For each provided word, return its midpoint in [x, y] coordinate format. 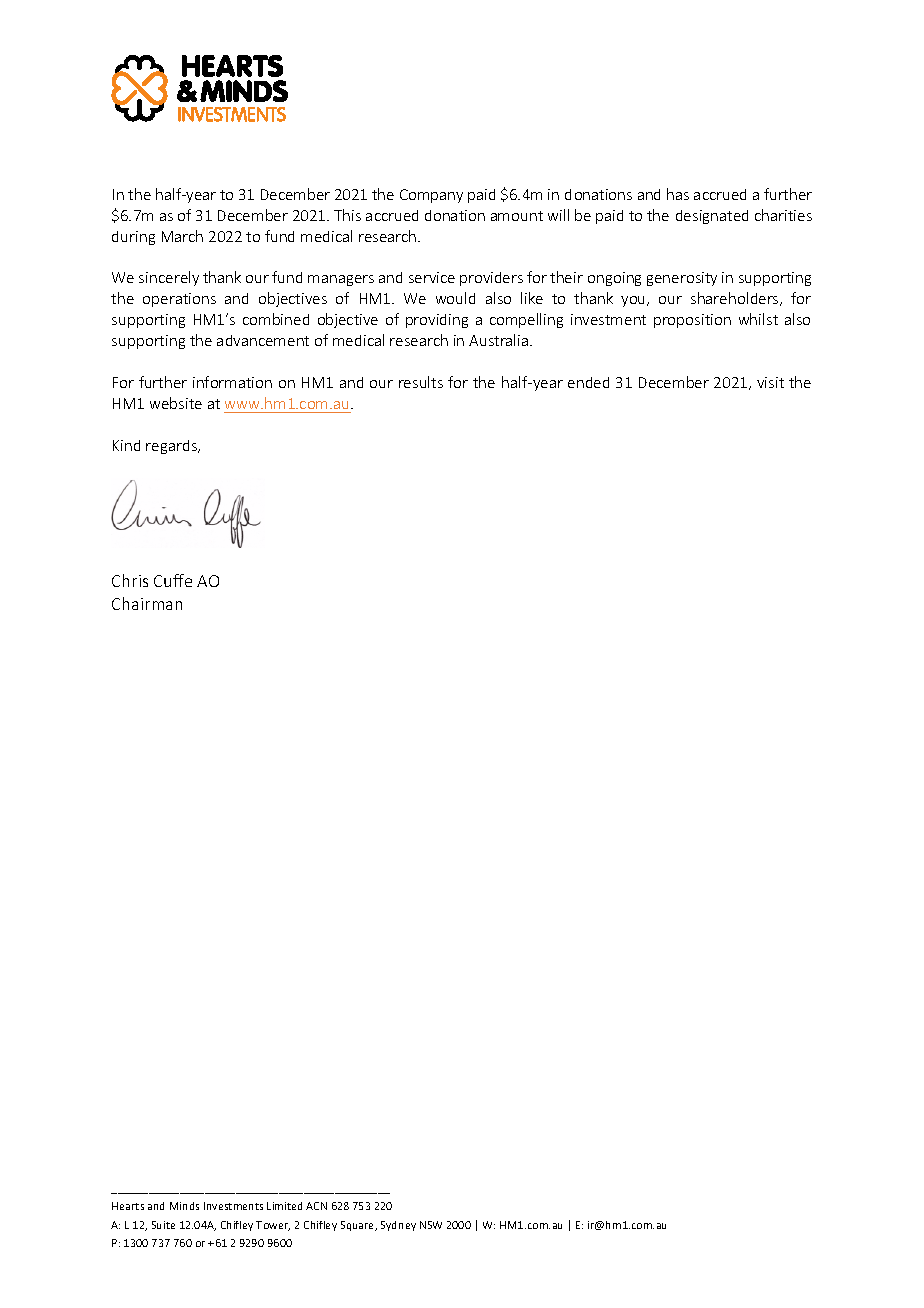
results [421, 382]
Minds [184, 1206]
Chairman [147, 603]
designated [712, 217]
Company [431, 196]
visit [770, 382]
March [182, 236]
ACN [316, 1206]
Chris [130, 580]
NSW [431, 1225]
